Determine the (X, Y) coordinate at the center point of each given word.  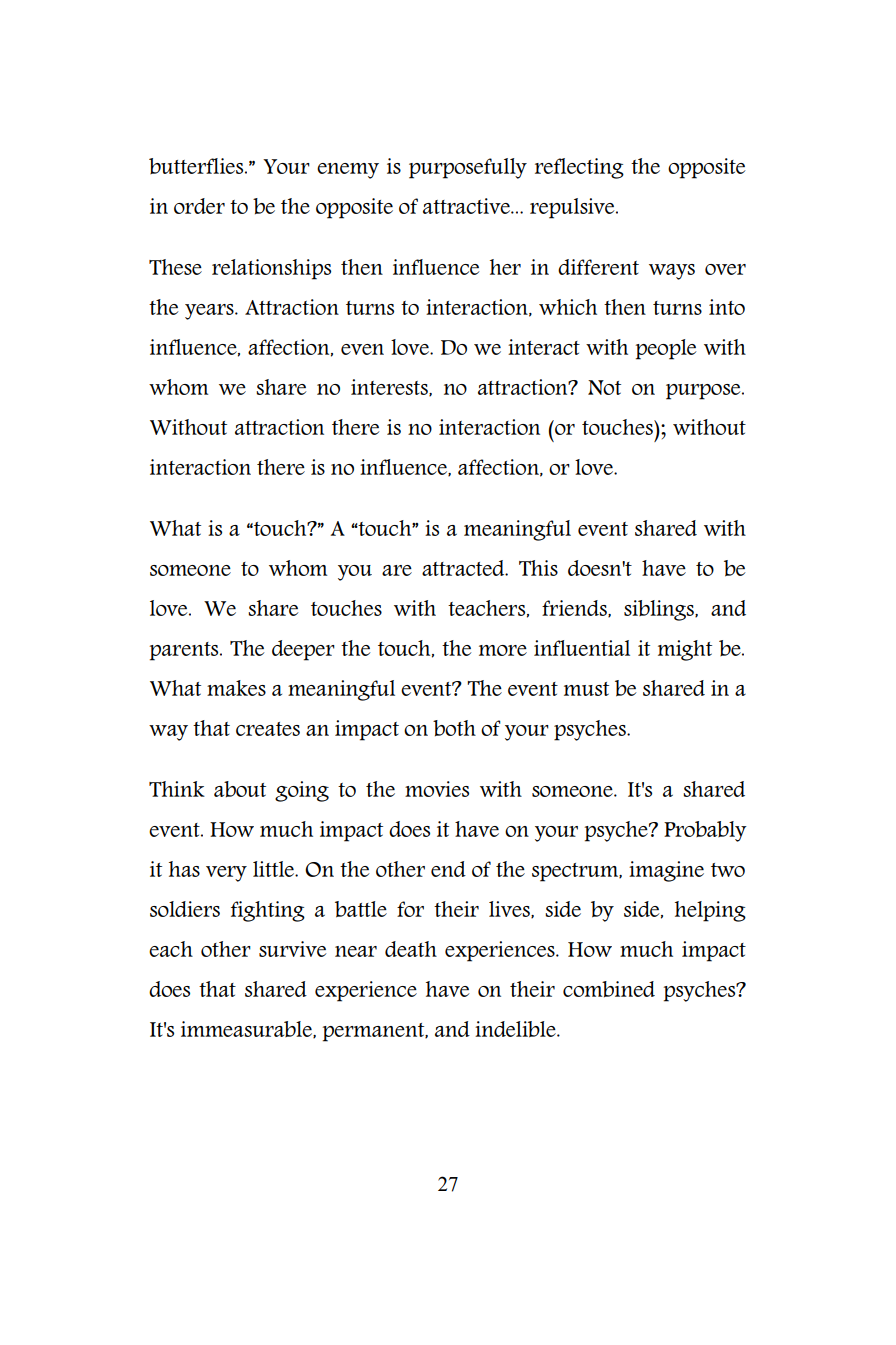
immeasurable (247, 1030)
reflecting (579, 168)
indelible (516, 1029)
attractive (467, 206)
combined (609, 989)
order (199, 206)
